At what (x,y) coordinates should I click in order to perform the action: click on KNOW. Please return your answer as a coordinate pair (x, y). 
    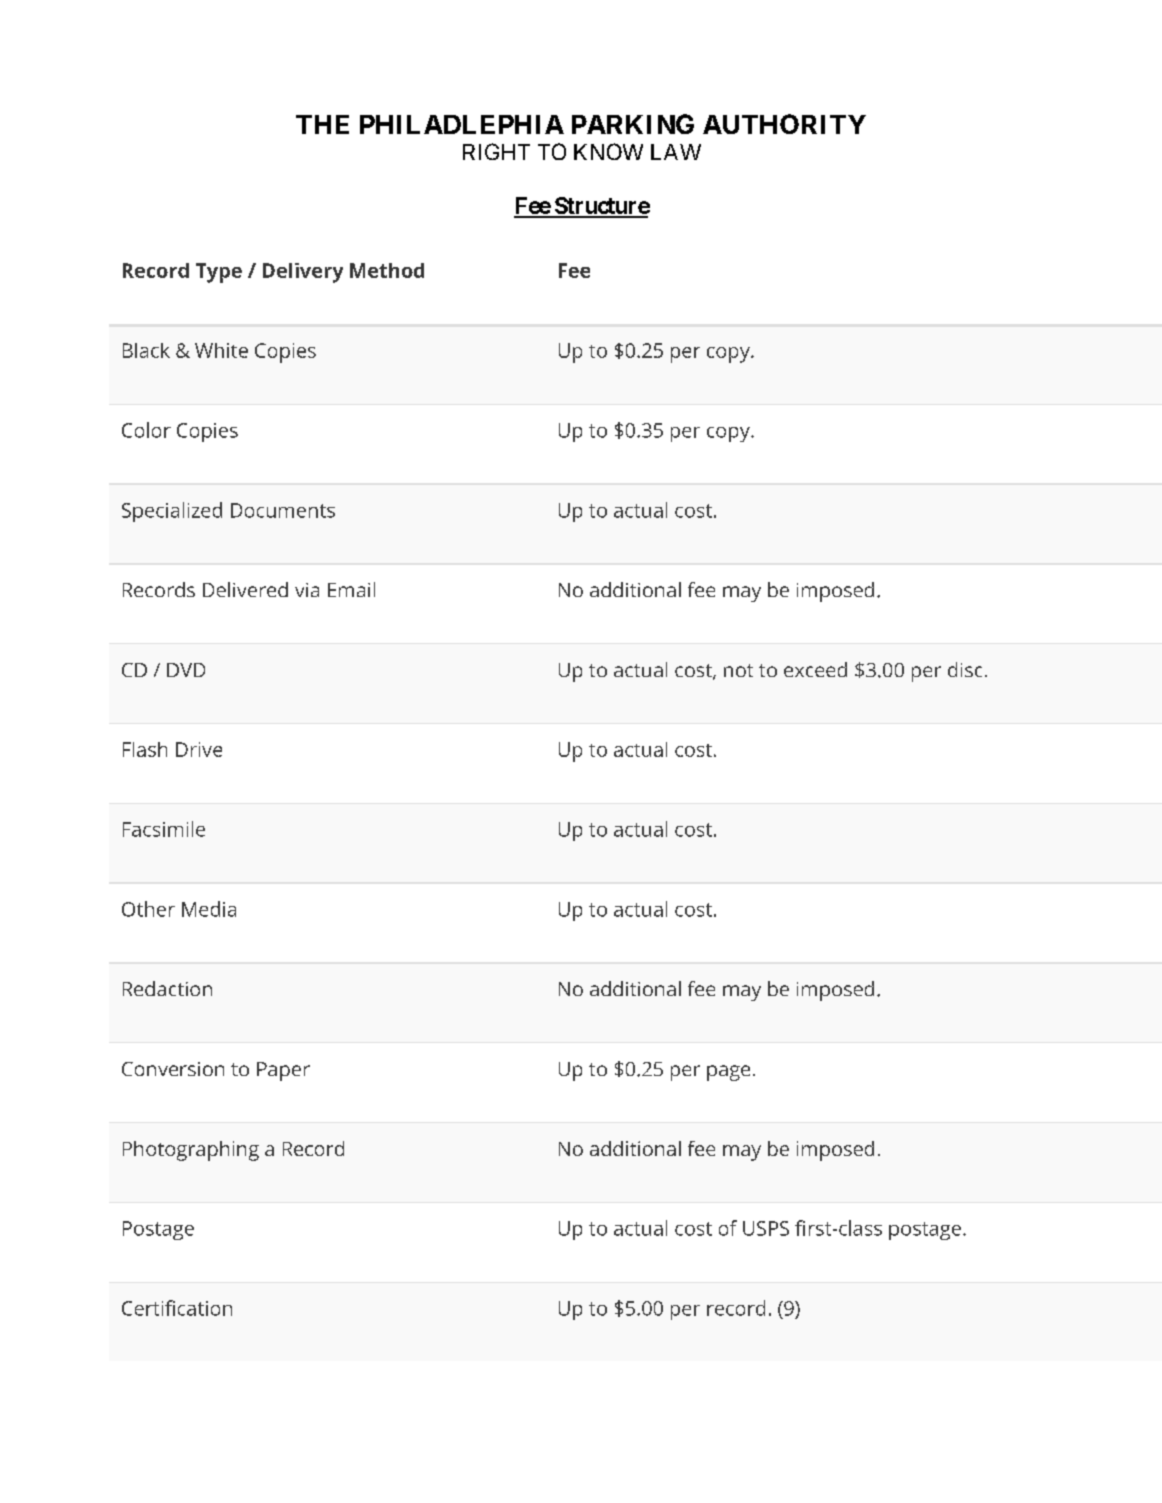
    Looking at the image, I should click on (608, 151).
